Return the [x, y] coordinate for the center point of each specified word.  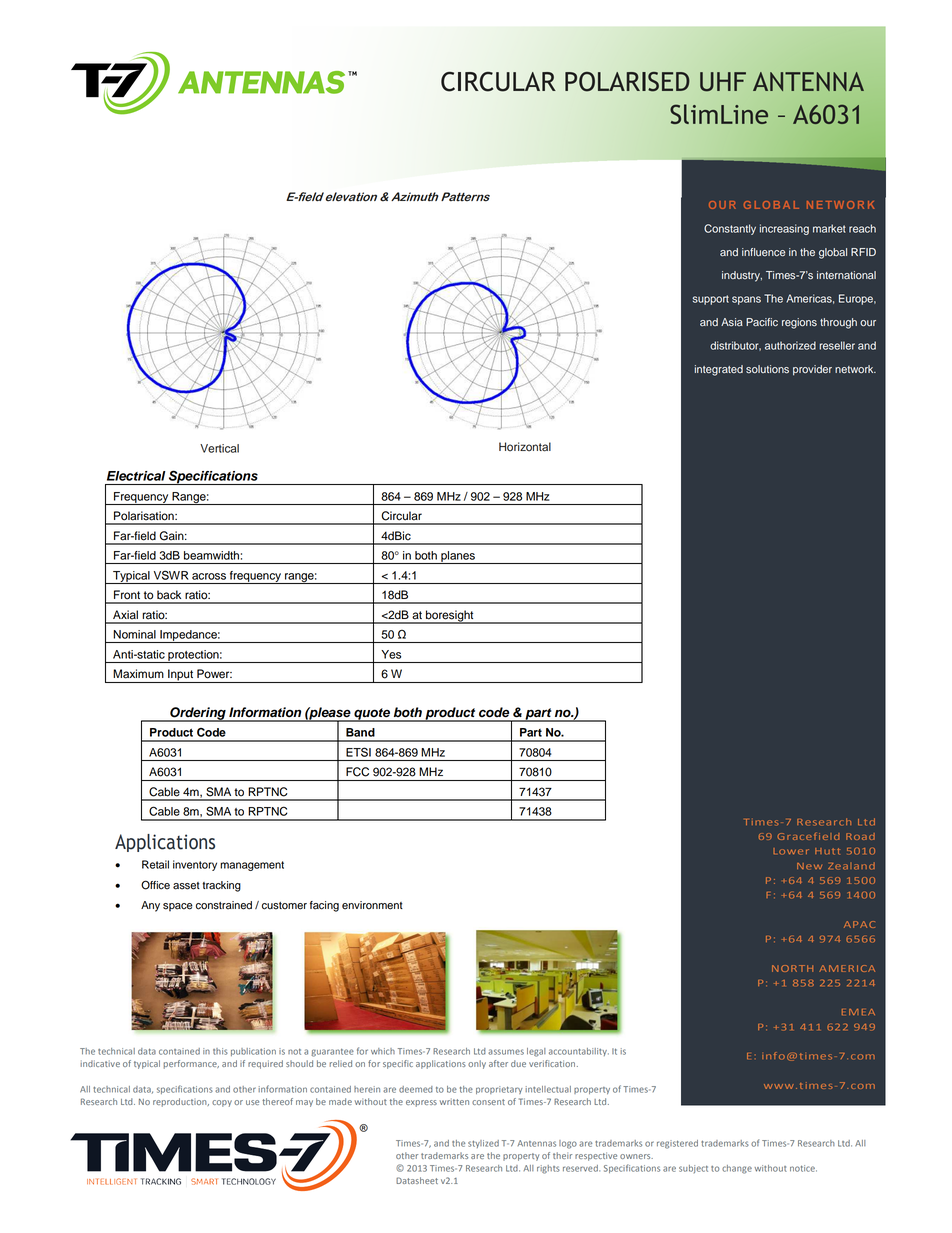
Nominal [135, 634]
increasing [784, 229]
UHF [723, 82]
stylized [483, 1144]
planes [458, 557]
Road [860, 836]
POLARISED [627, 82]
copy [222, 1103]
